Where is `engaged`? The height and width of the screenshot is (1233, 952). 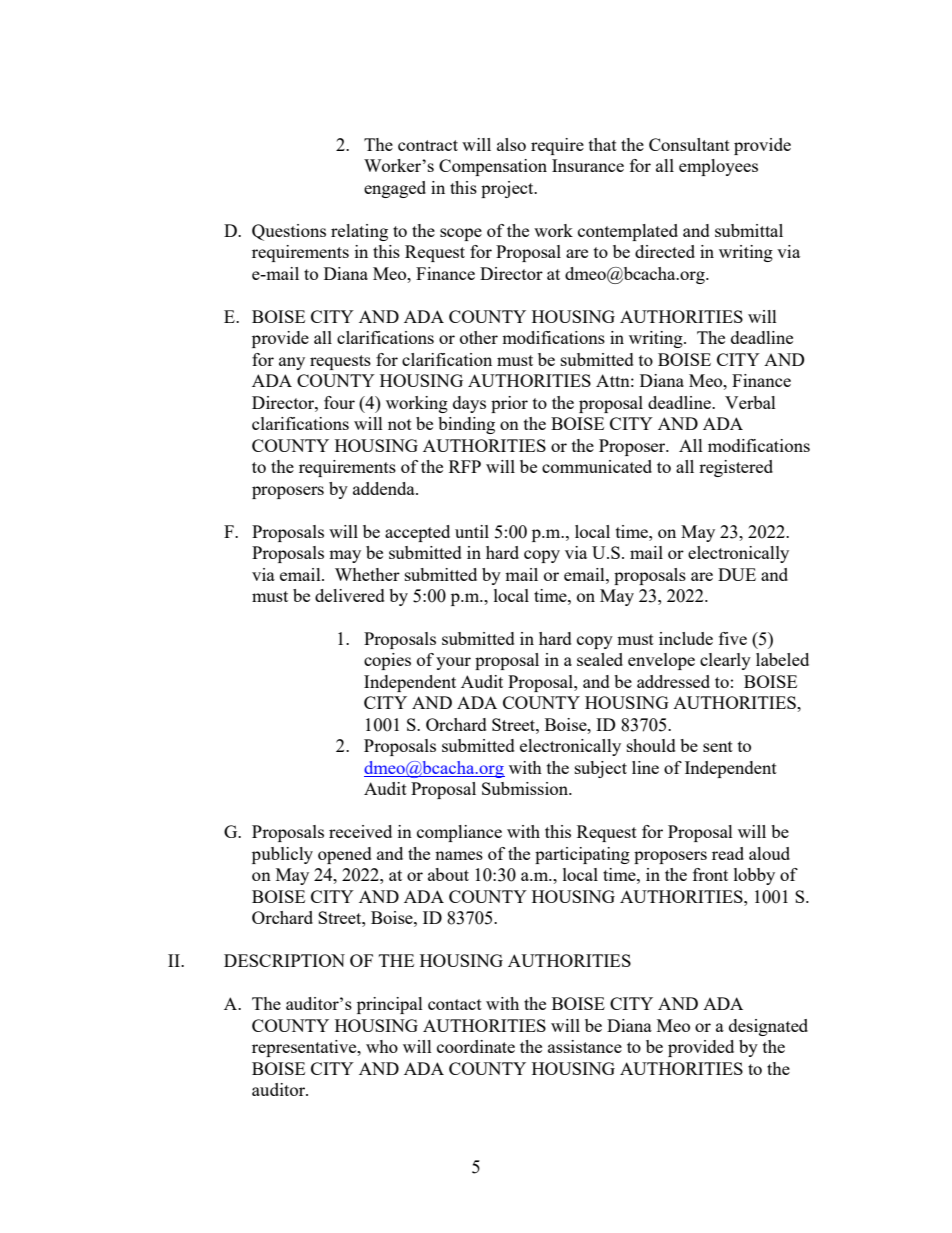
engaged is located at coordinates (395, 189).
